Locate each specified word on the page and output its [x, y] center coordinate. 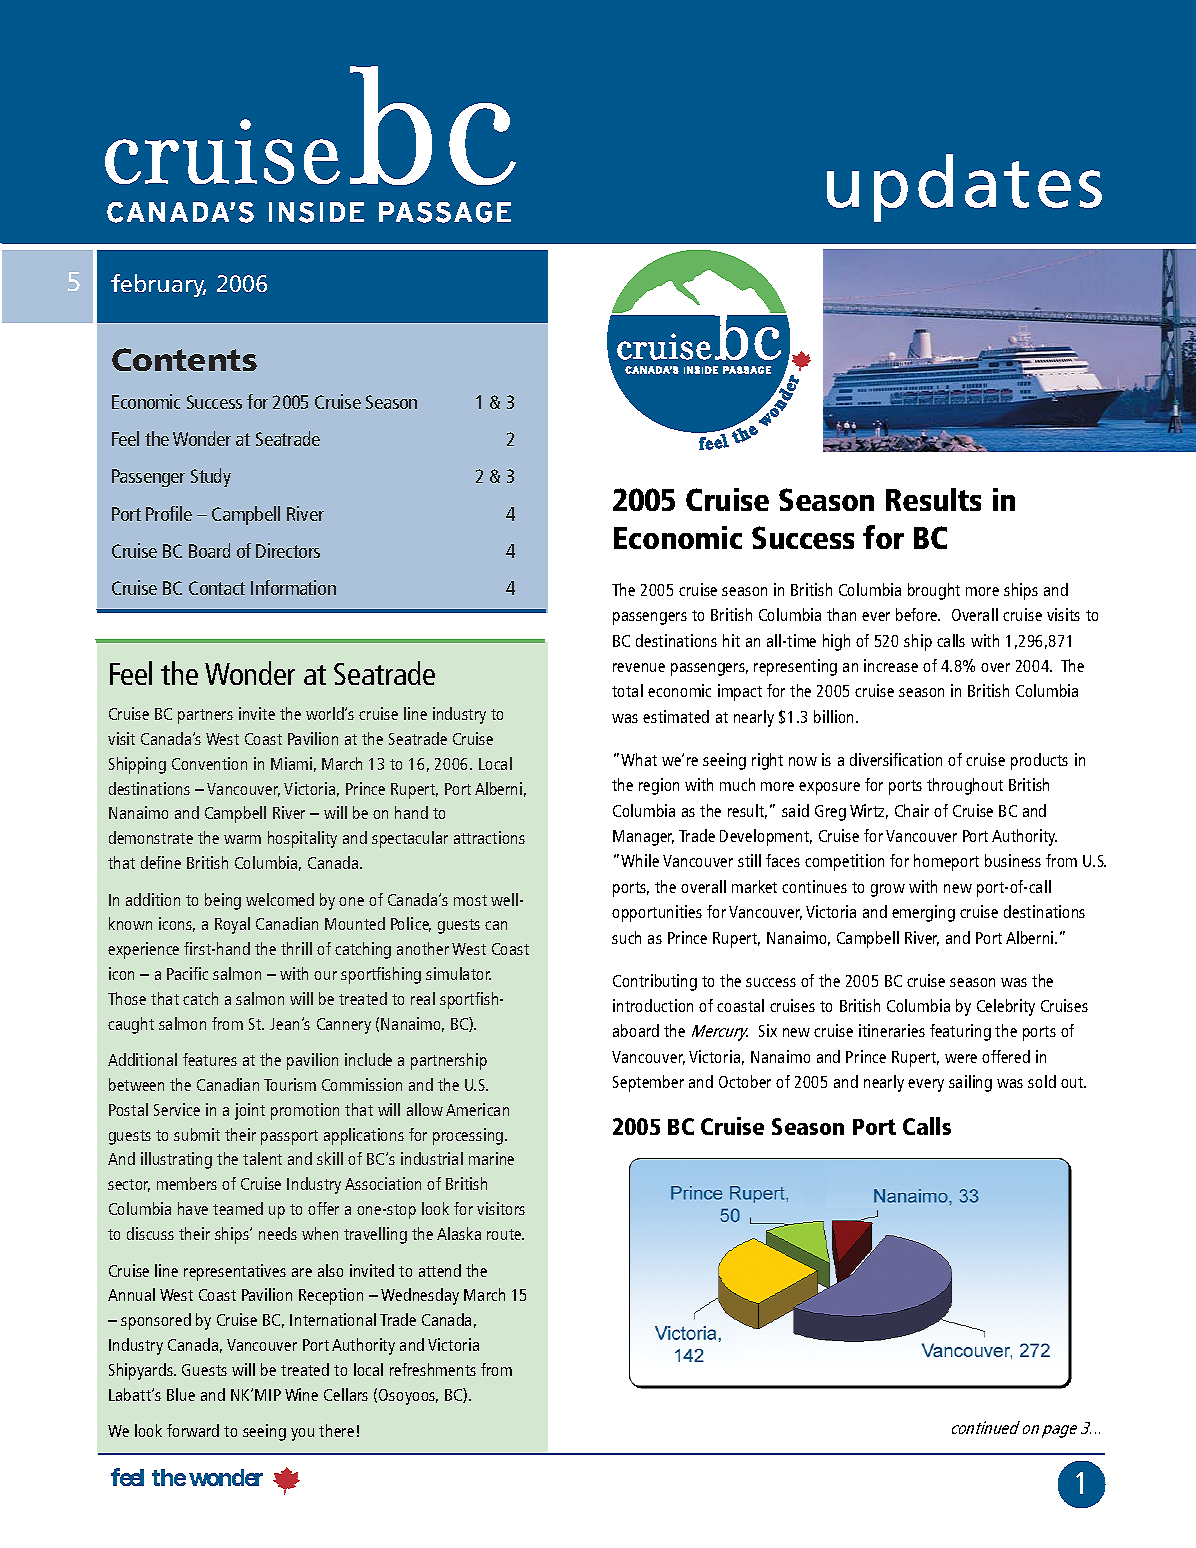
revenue [639, 667]
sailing [970, 1083]
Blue [181, 1394]
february [158, 285]
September [648, 1083]
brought [934, 591]
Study [211, 477]
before [918, 614]
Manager [643, 838]
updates [964, 188]
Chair [912, 810]
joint [250, 1111]
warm [242, 839]
